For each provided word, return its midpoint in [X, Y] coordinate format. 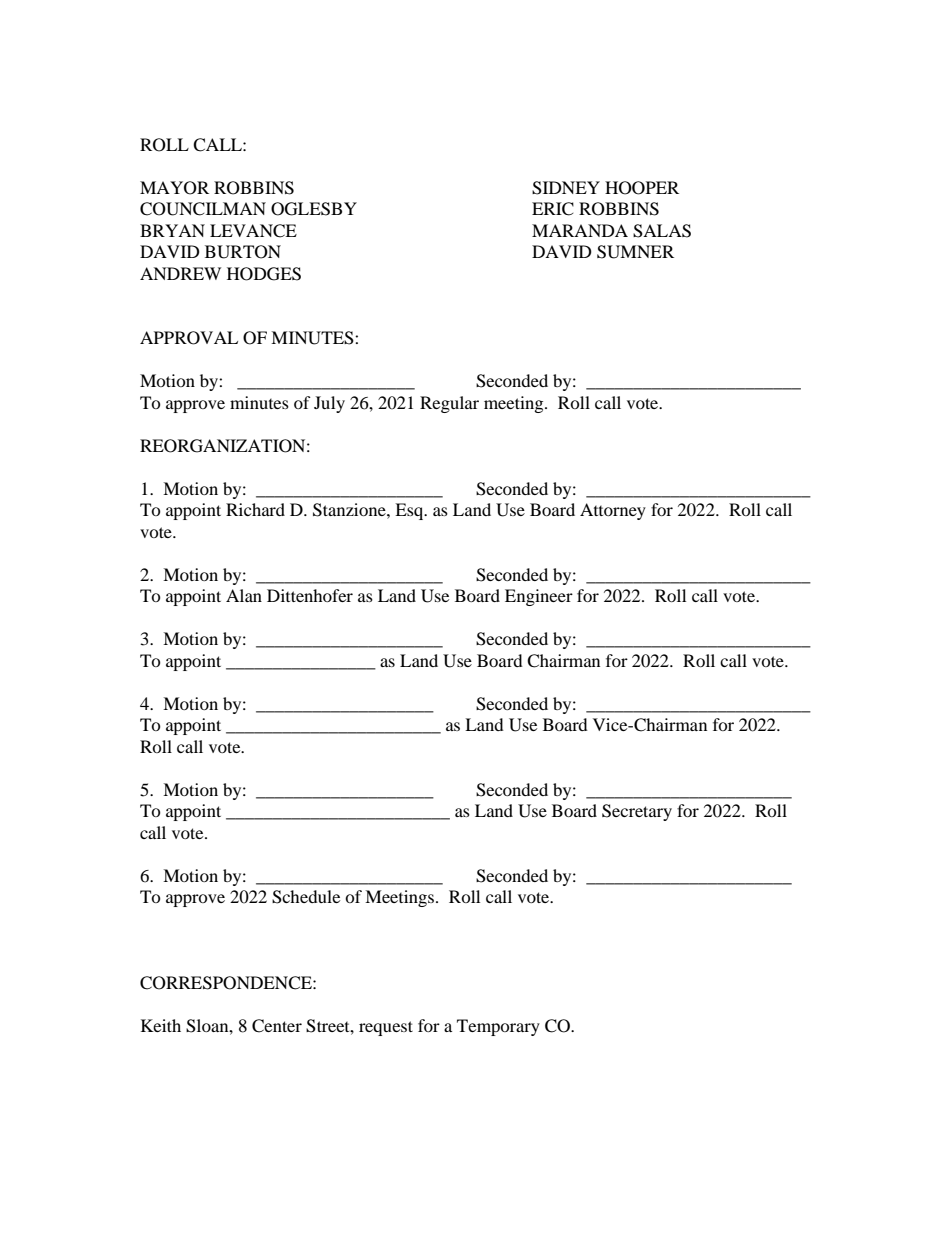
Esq [410, 511]
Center [277, 1026]
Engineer [539, 597]
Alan [244, 595]
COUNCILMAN [203, 209]
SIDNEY [566, 188]
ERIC [553, 209]
